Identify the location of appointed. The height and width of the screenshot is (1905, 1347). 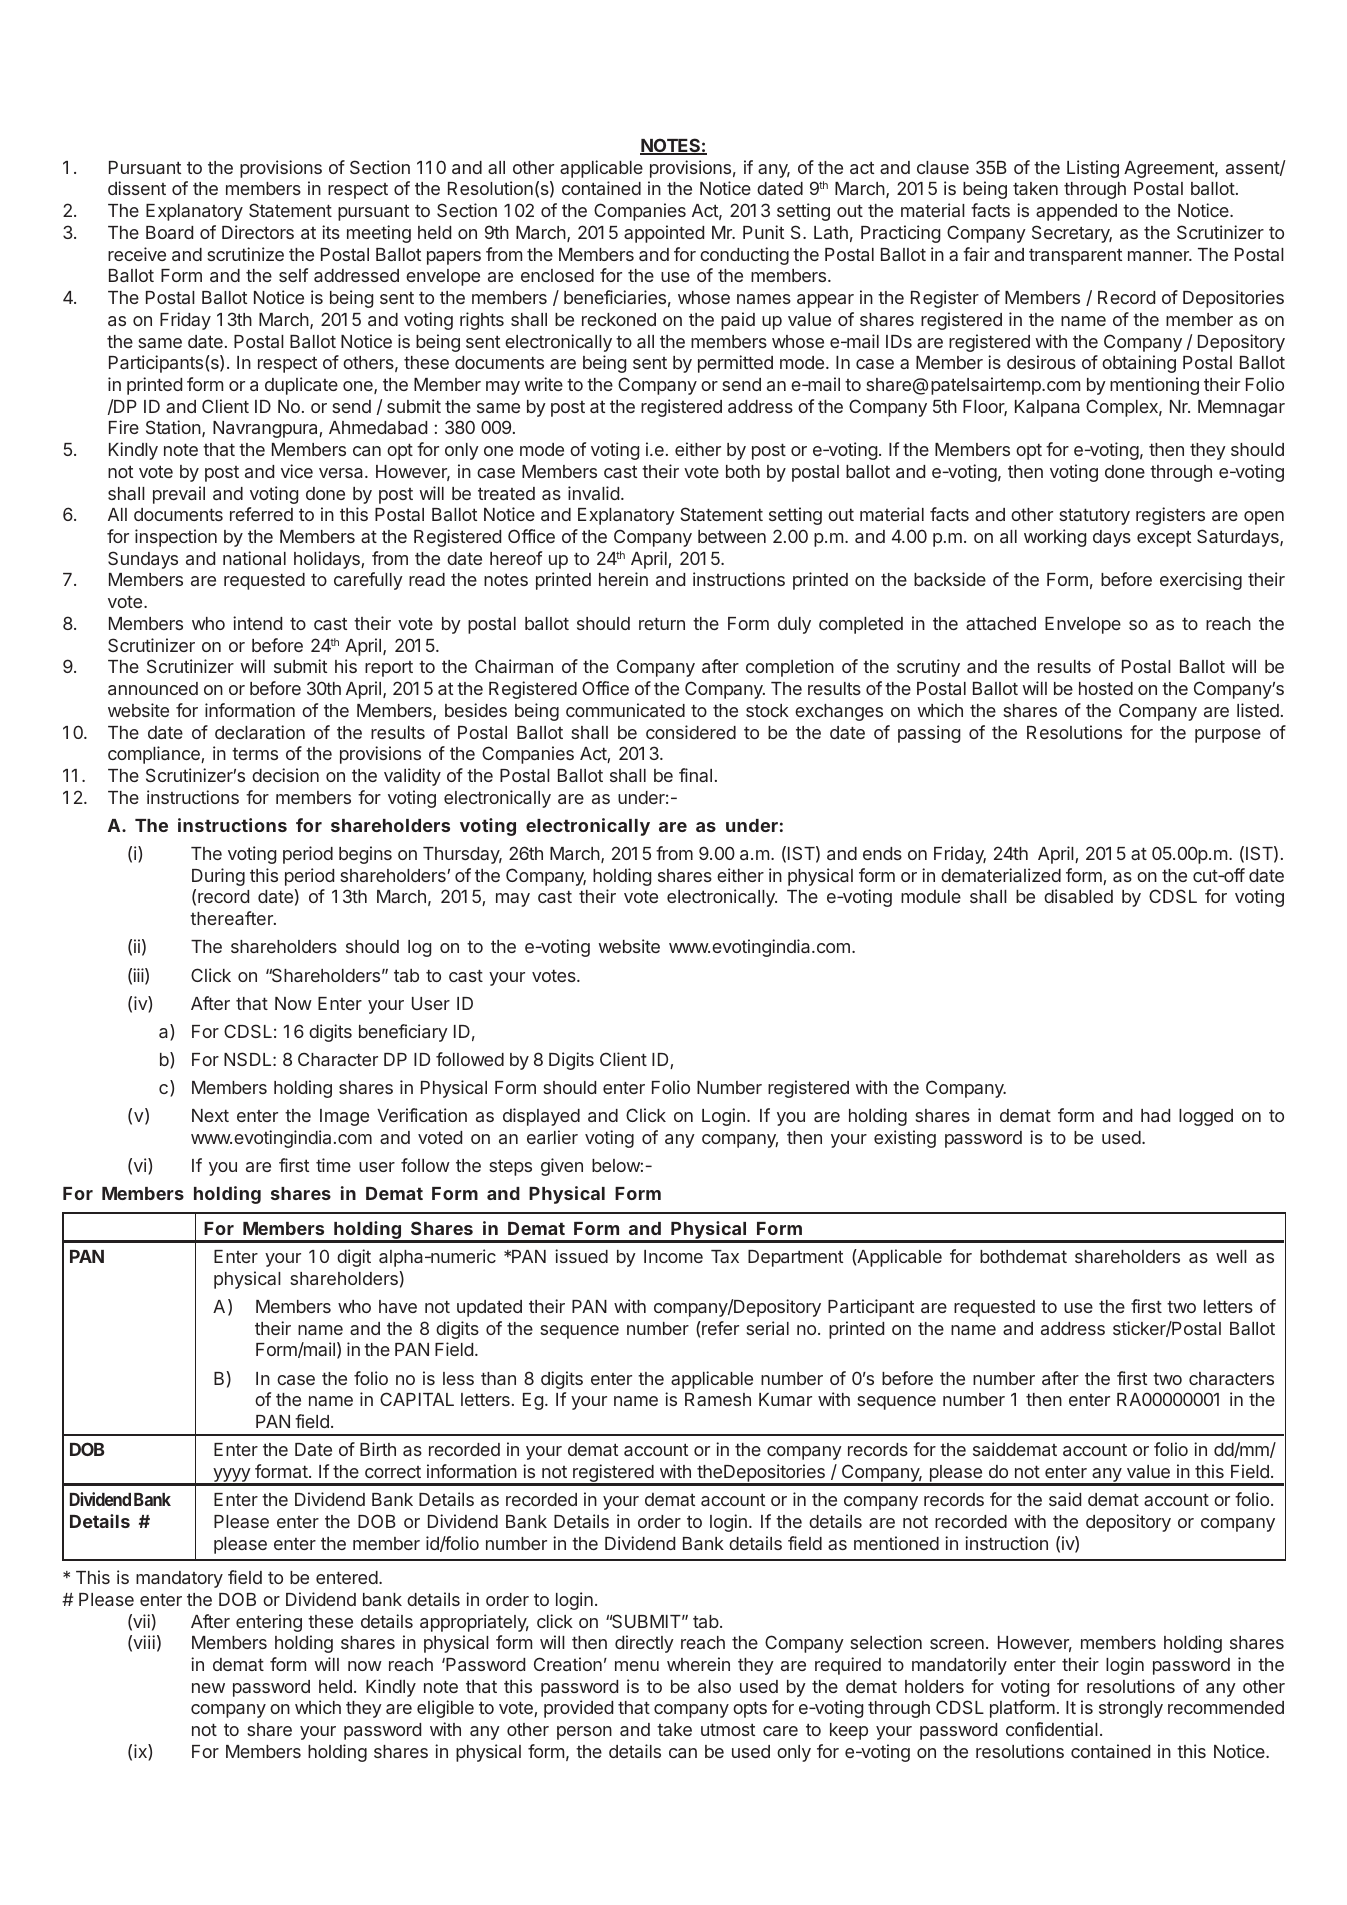
(664, 234).
